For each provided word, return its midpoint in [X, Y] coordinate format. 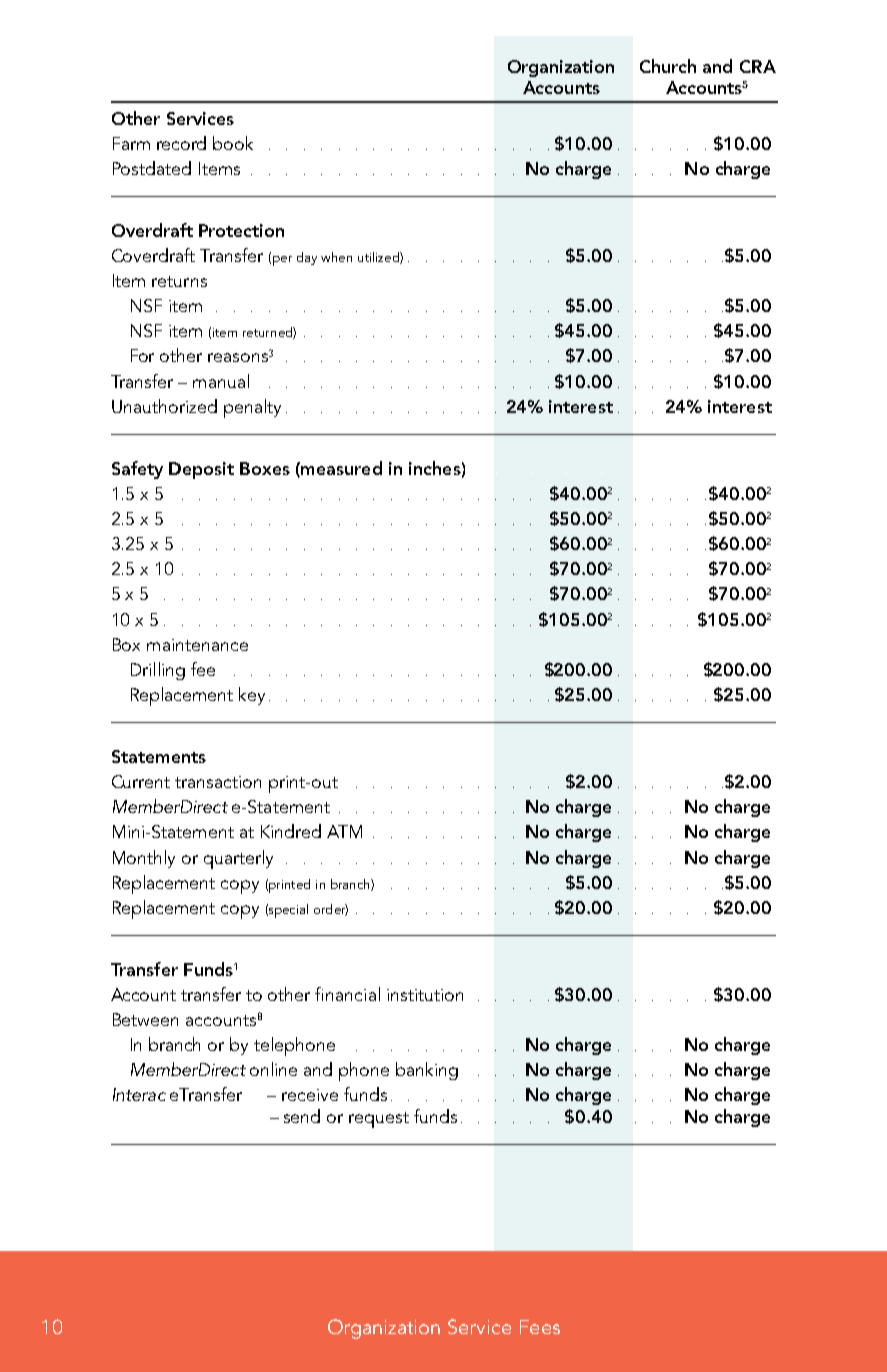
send [302, 1116]
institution [425, 995]
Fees [540, 1327]
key [252, 696]
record [181, 143]
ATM [344, 831]
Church [668, 66]
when [336, 257]
